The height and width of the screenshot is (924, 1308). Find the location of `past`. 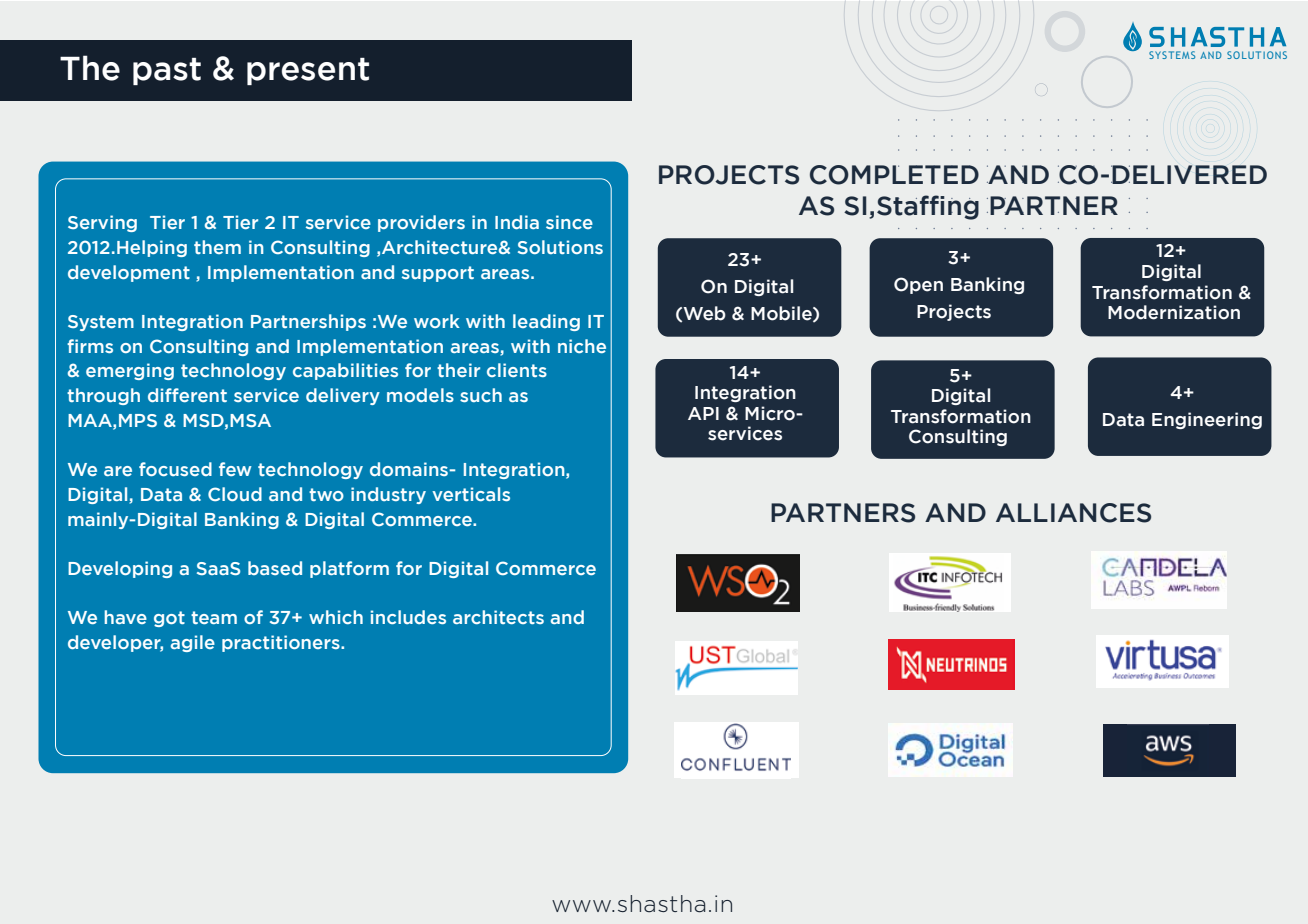

past is located at coordinates (167, 71).
